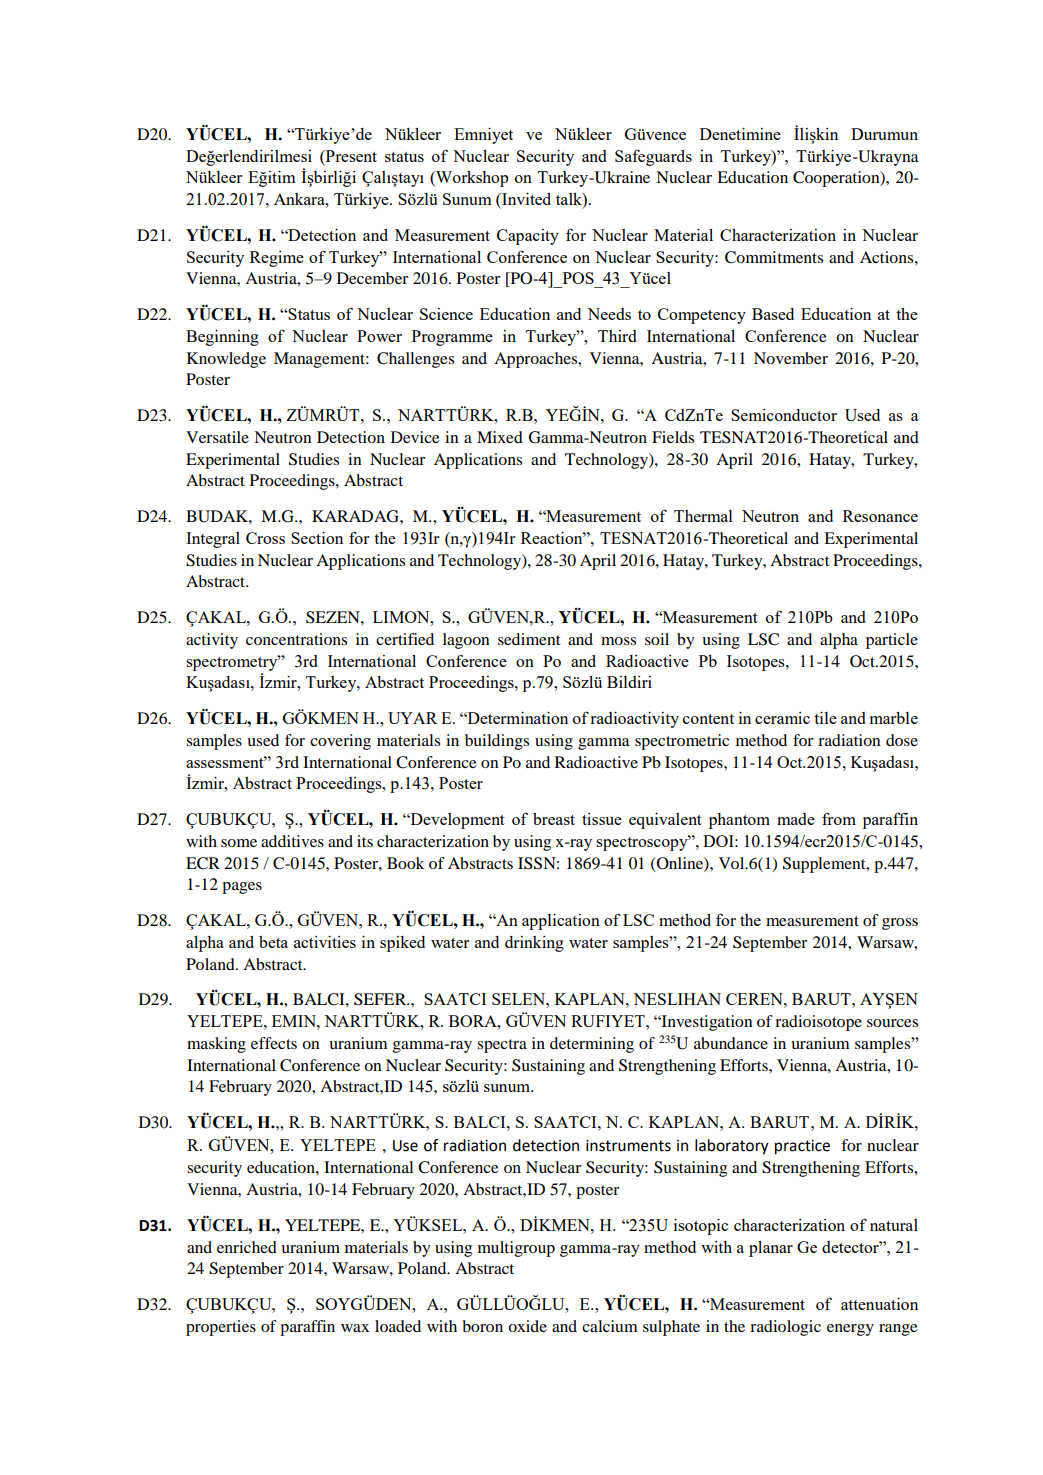  What do you see at coordinates (902, 740) in the screenshot?
I see `dose` at bounding box center [902, 740].
